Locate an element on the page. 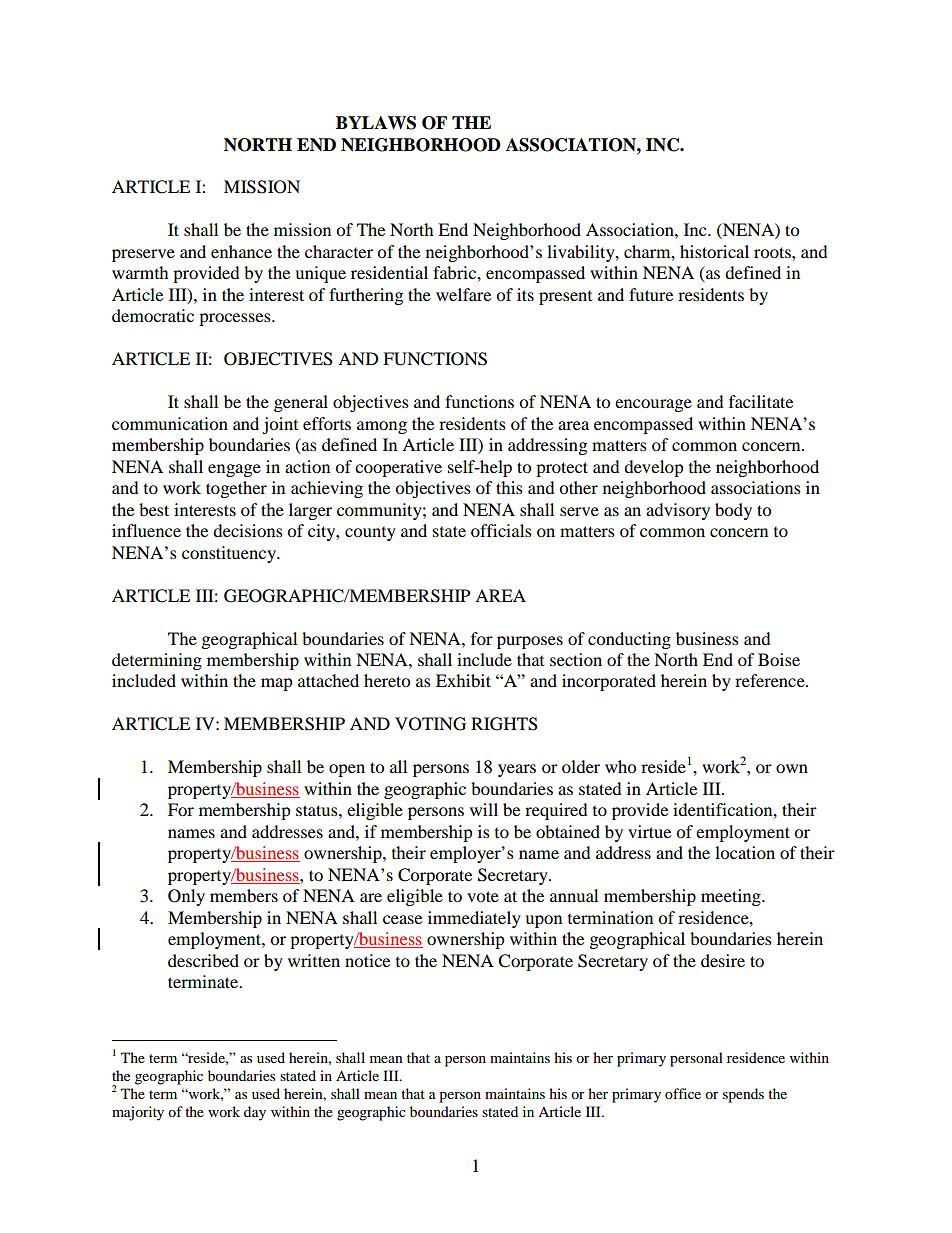 This page has width=952, height=1233. enhance is located at coordinates (241, 251).
